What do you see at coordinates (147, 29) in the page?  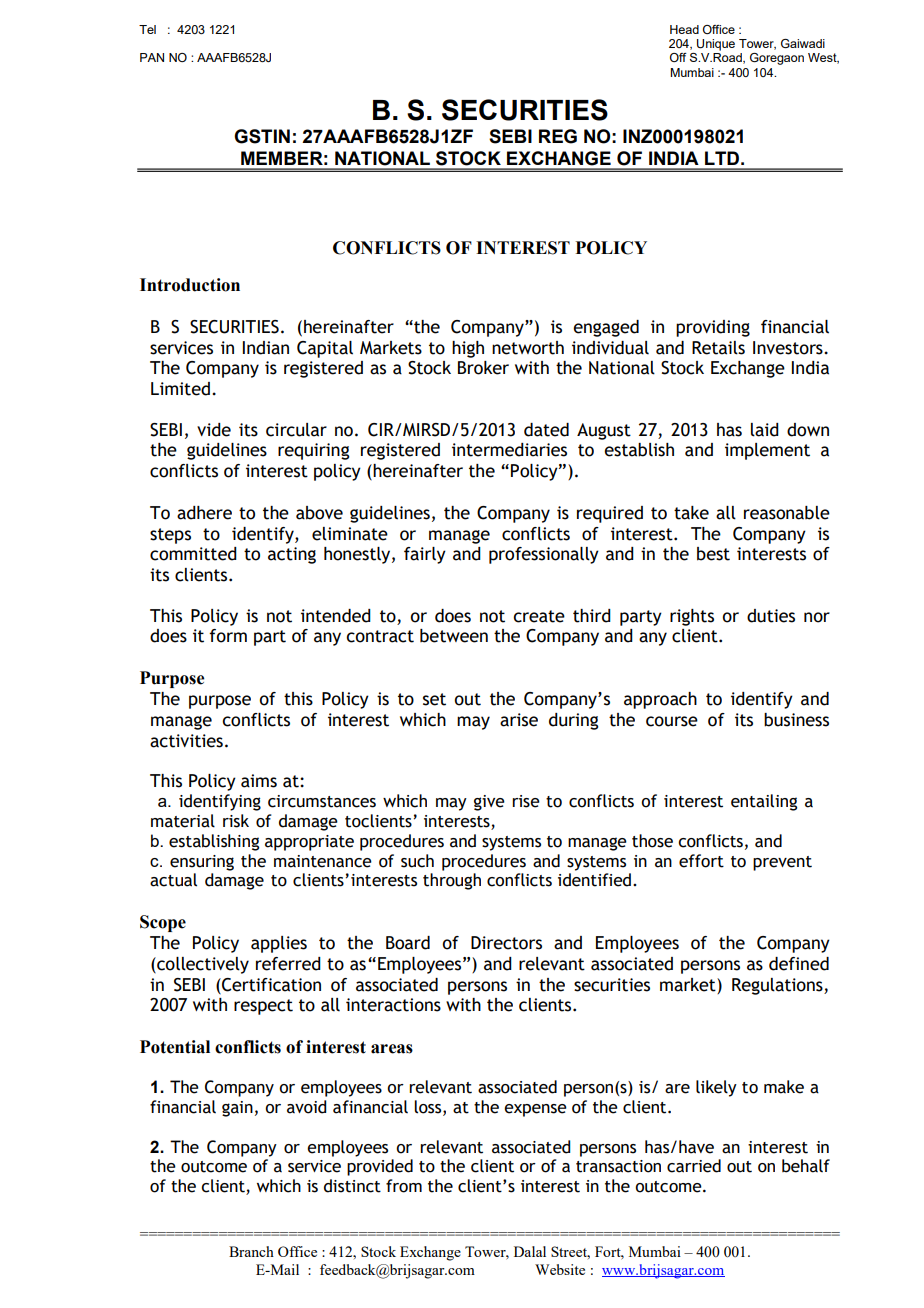 I see `Tel` at bounding box center [147, 29].
